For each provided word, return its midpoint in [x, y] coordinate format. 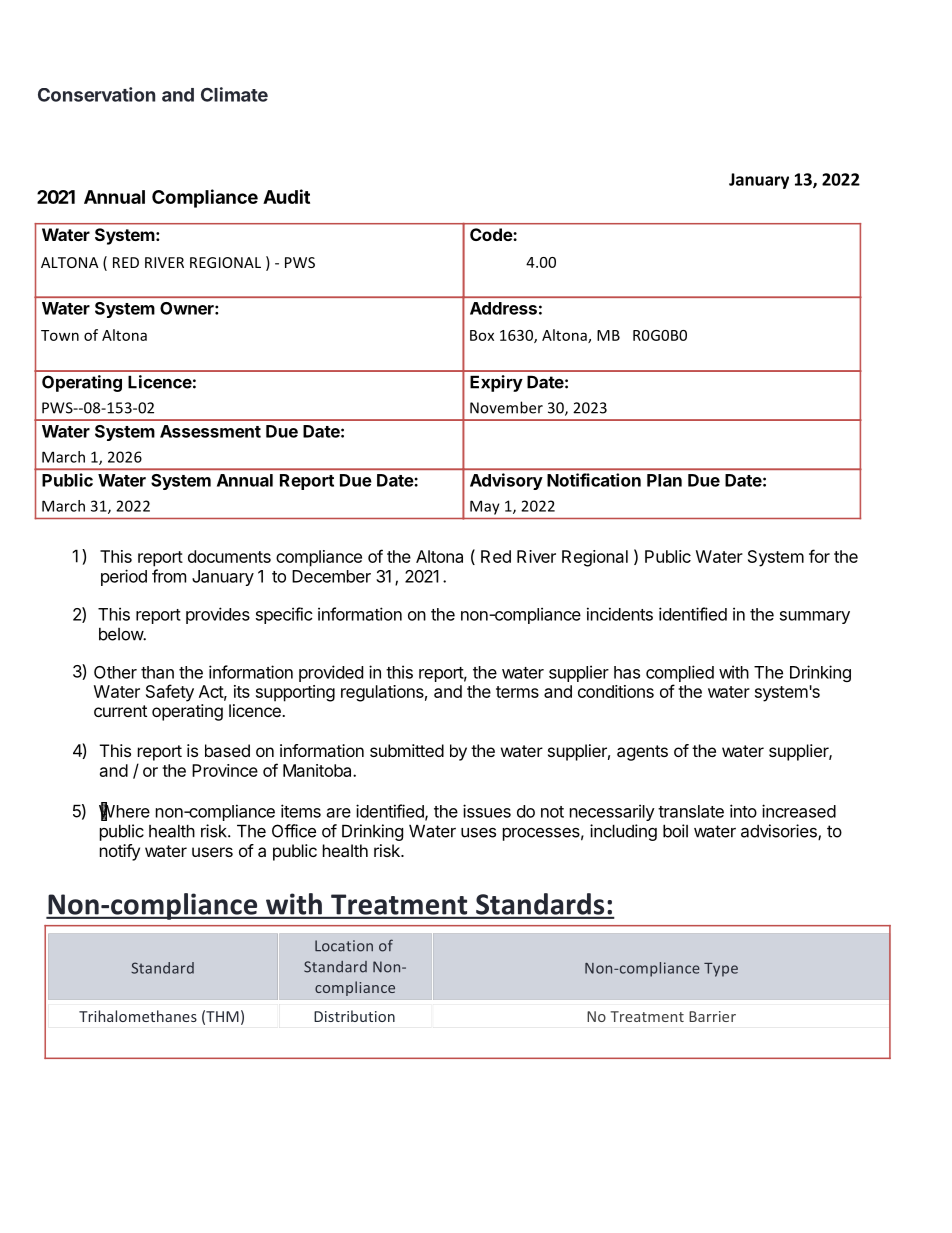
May [484, 508]
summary [815, 617]
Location [344, 946]
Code [492, 234]
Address [503, 308]
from [169, 576]
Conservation [96, 94]
